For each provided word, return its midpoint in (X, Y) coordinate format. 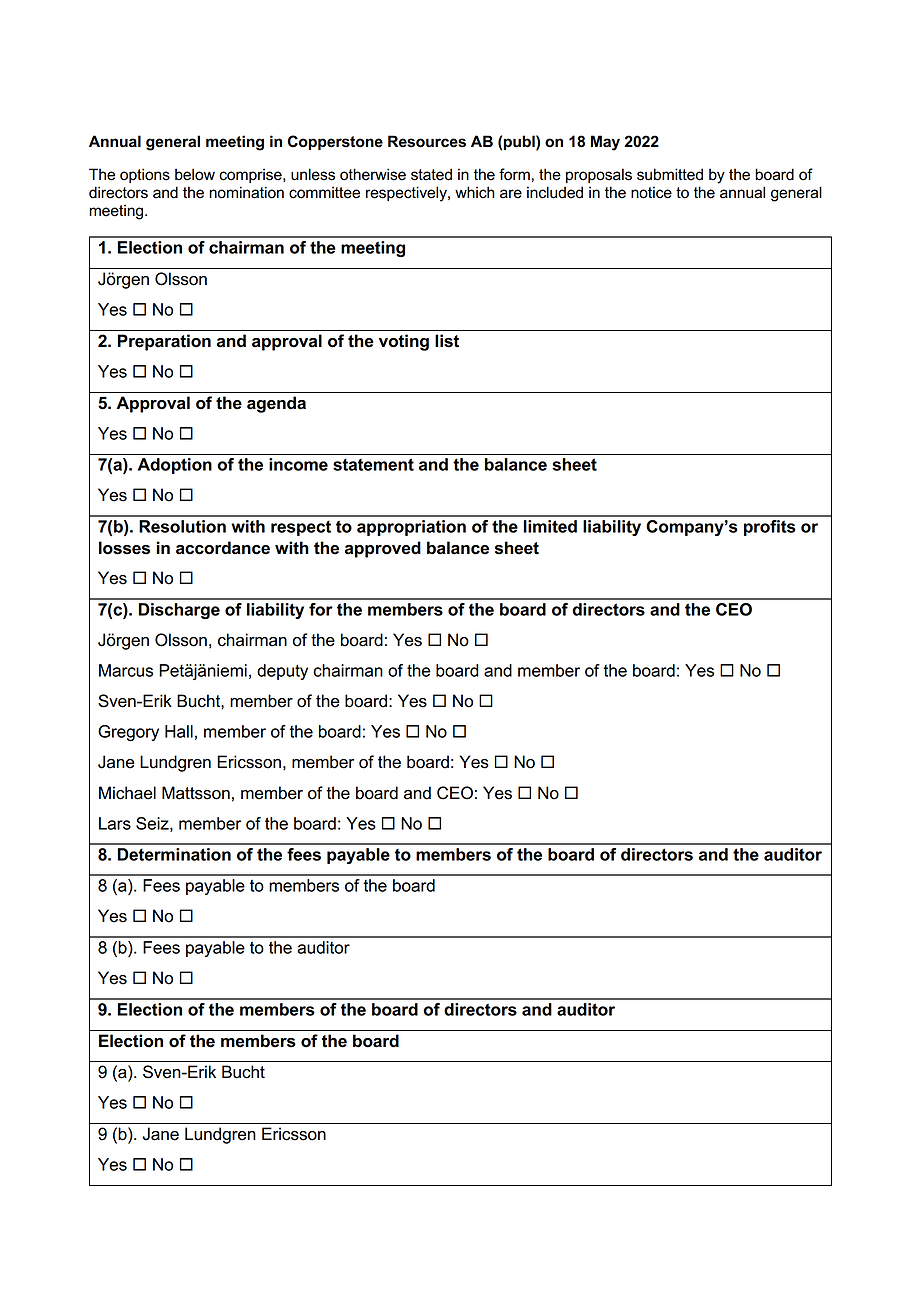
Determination (174, 854)
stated (431, 174)
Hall (179, 731)
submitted (670, 174)
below (195, 174)
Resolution (182, 526)
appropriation (411, 528)
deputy (282, 672)
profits (770, 528)
